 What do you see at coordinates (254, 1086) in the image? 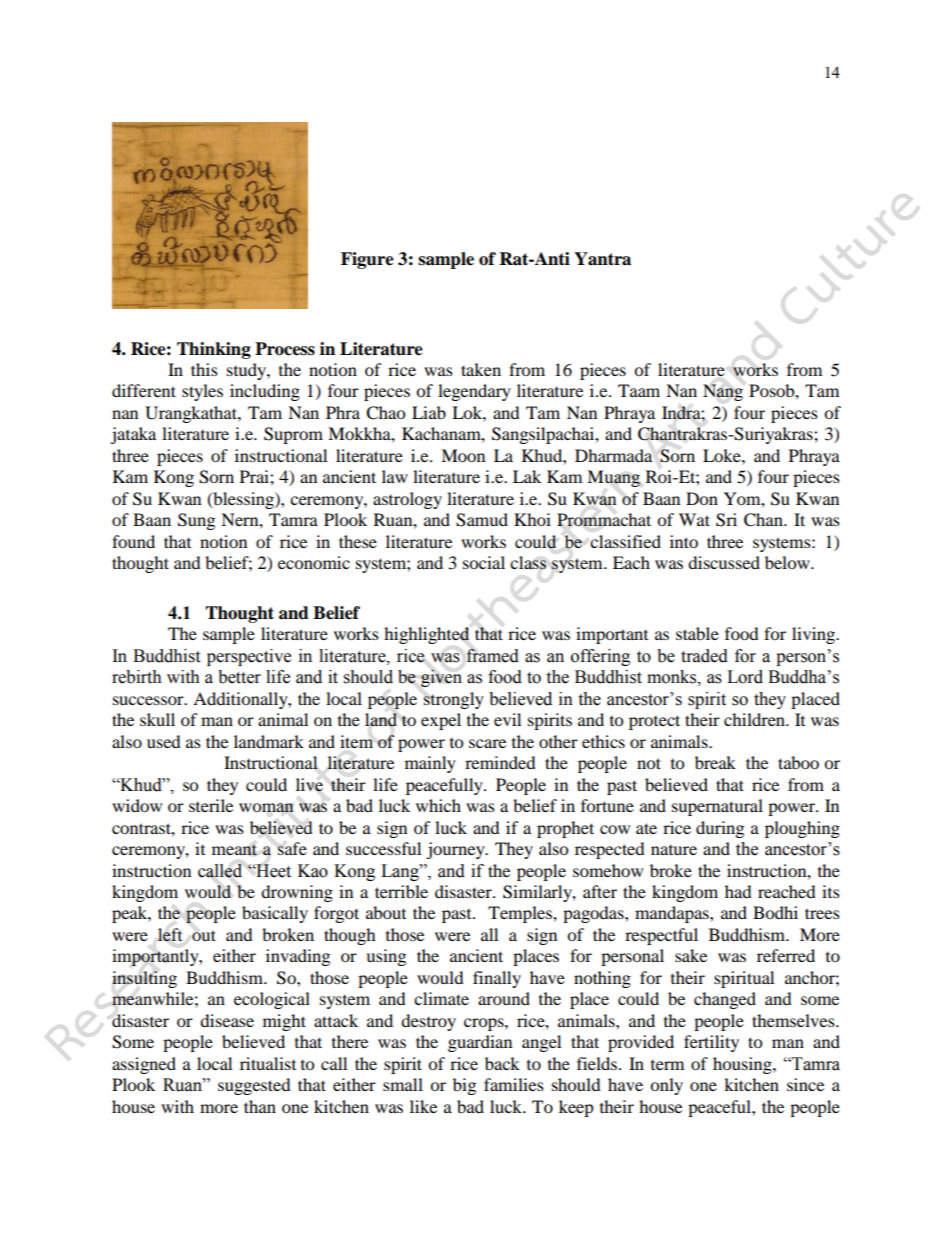
I see `suggested` at bounding box center [254, 1086].
